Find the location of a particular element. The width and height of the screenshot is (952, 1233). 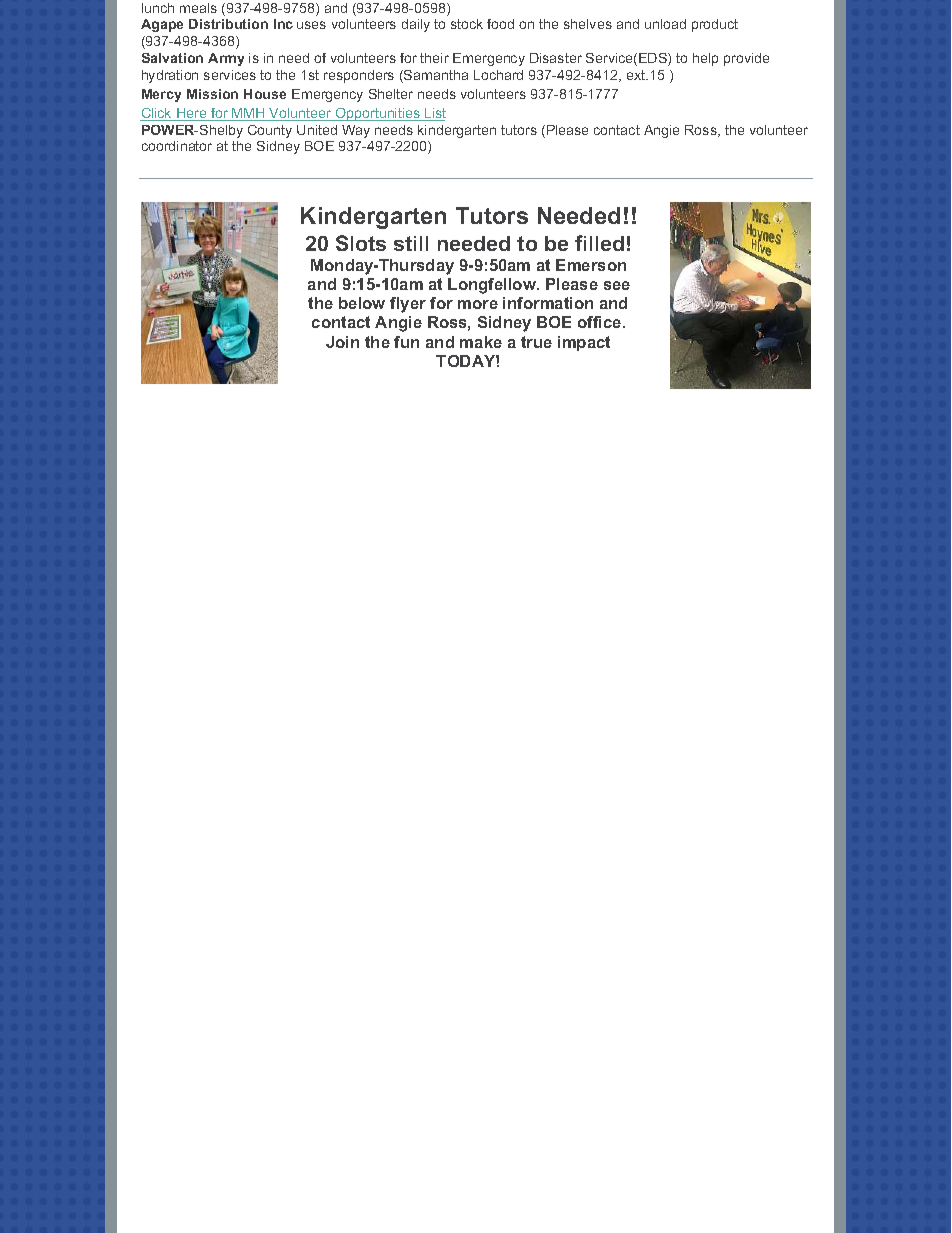

office is located at coordinates (601, 322).
